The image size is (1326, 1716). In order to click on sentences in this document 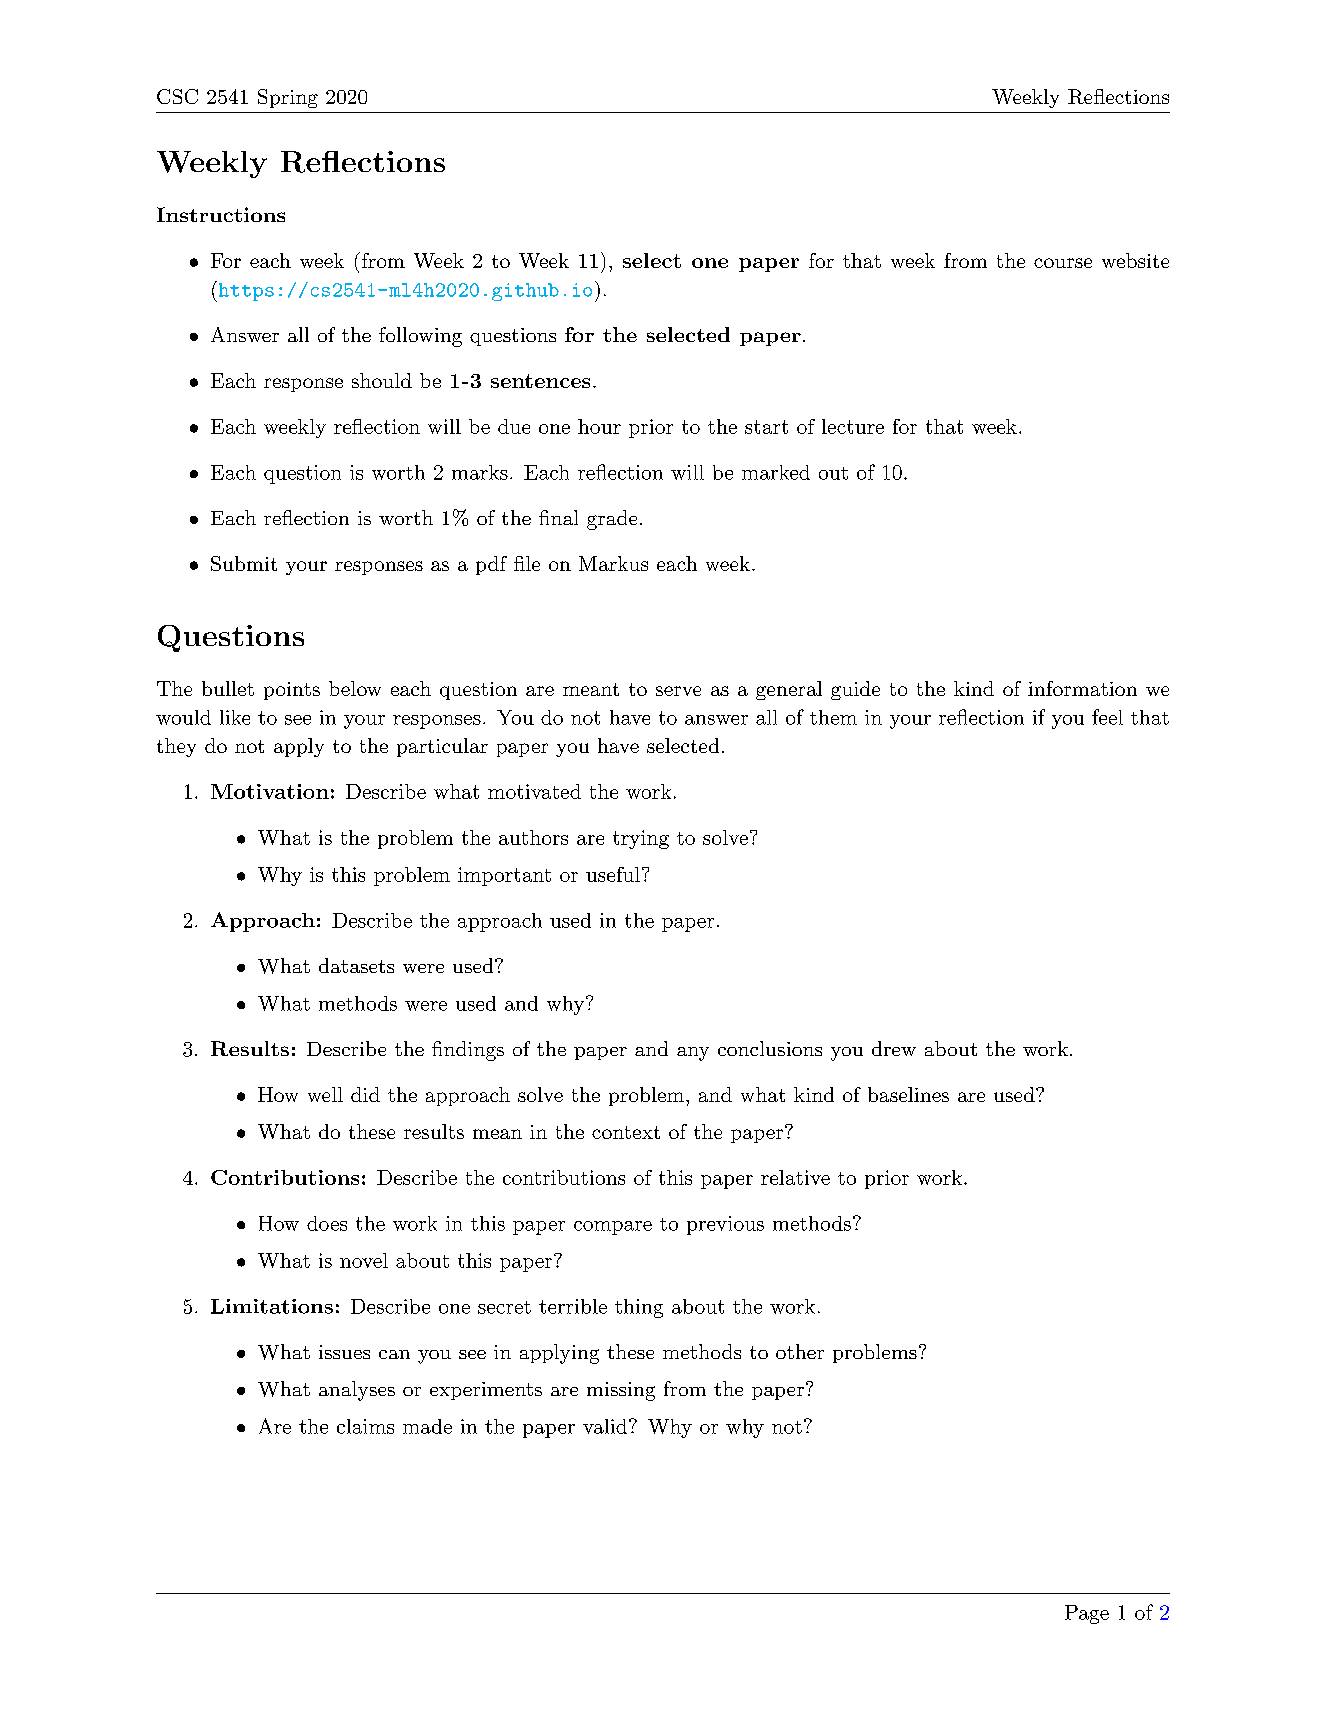, I will do `click(540, 381)`.
